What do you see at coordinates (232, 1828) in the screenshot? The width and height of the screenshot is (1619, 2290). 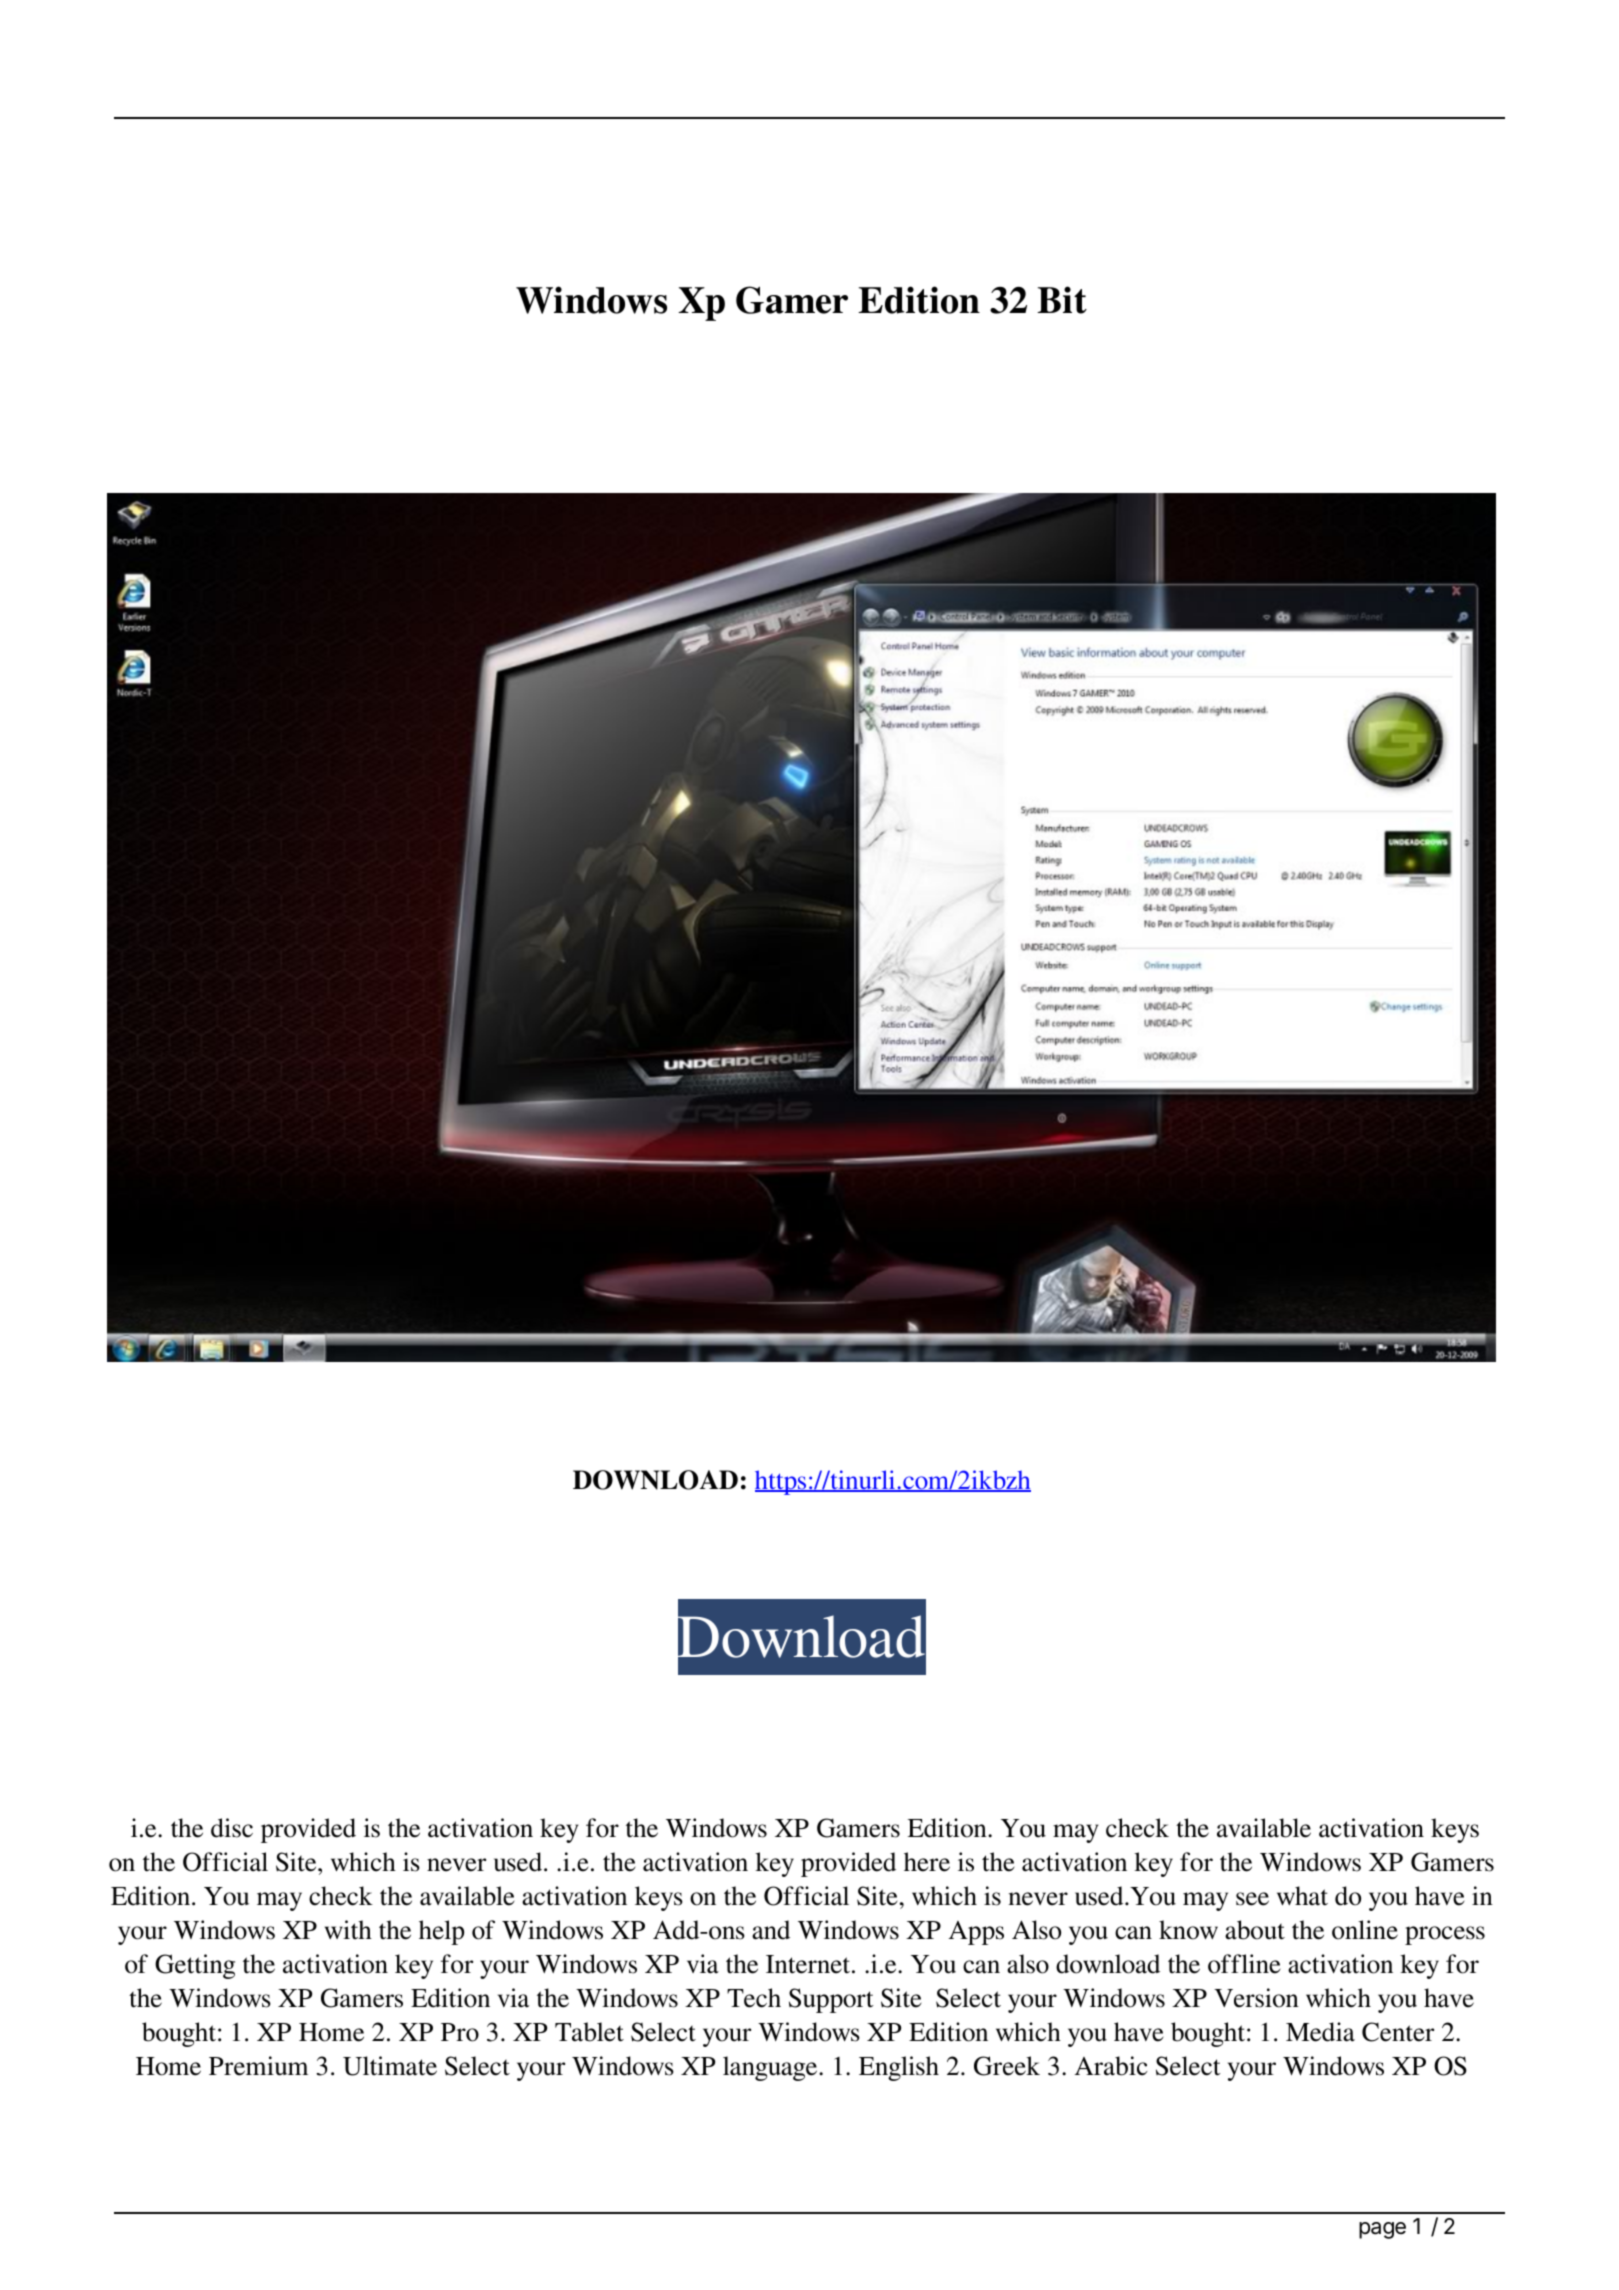 I see `disc` at bounding box center [232, 1828].
